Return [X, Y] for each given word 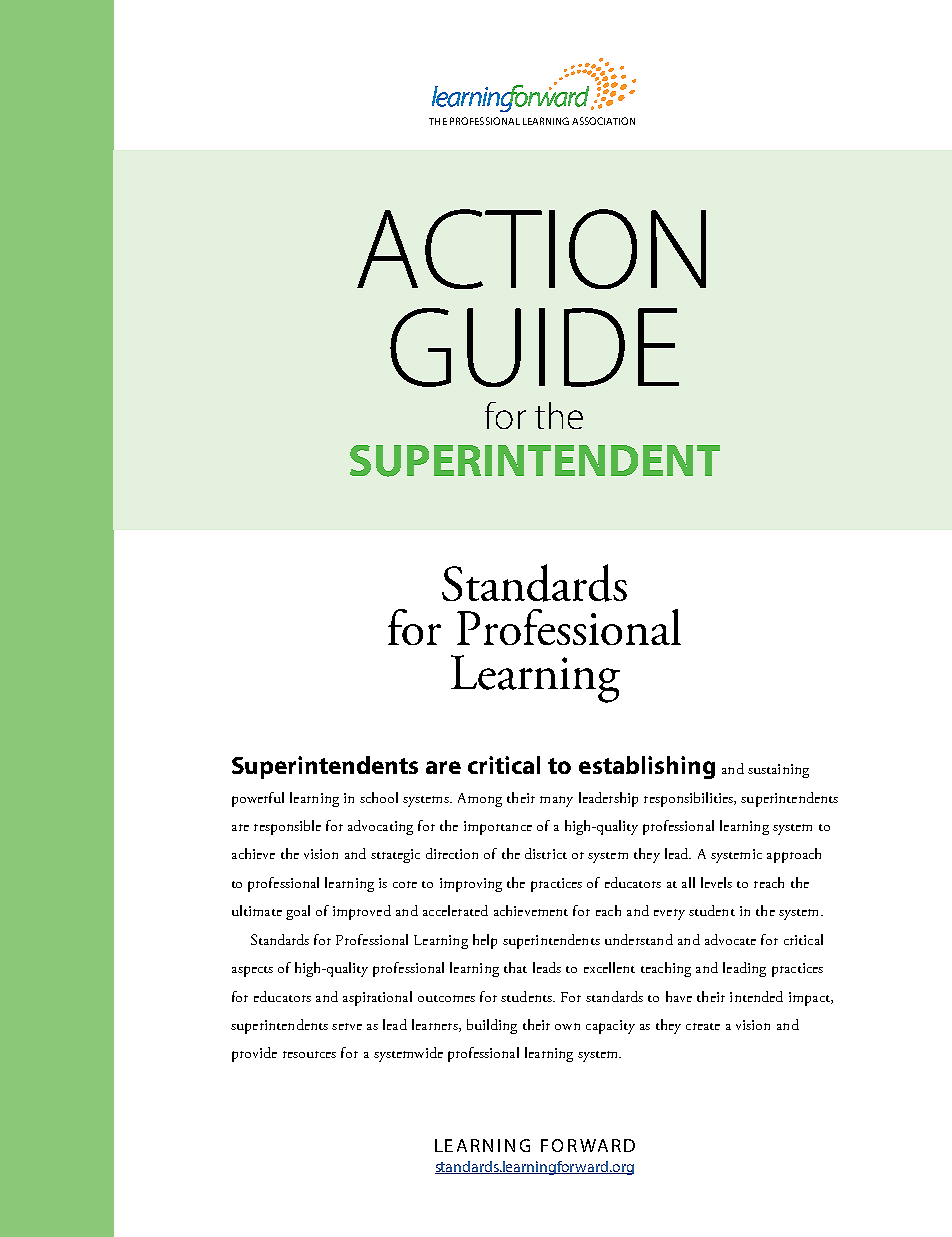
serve [347, 1026]
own [567, 1026]
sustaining [778, 771]
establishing [647, 767]
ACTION [531, 249]
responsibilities [689, 799]
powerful [258, 799]
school [379, 797]
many [556, 801]
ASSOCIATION [603, 121]
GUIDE [534, 347]
